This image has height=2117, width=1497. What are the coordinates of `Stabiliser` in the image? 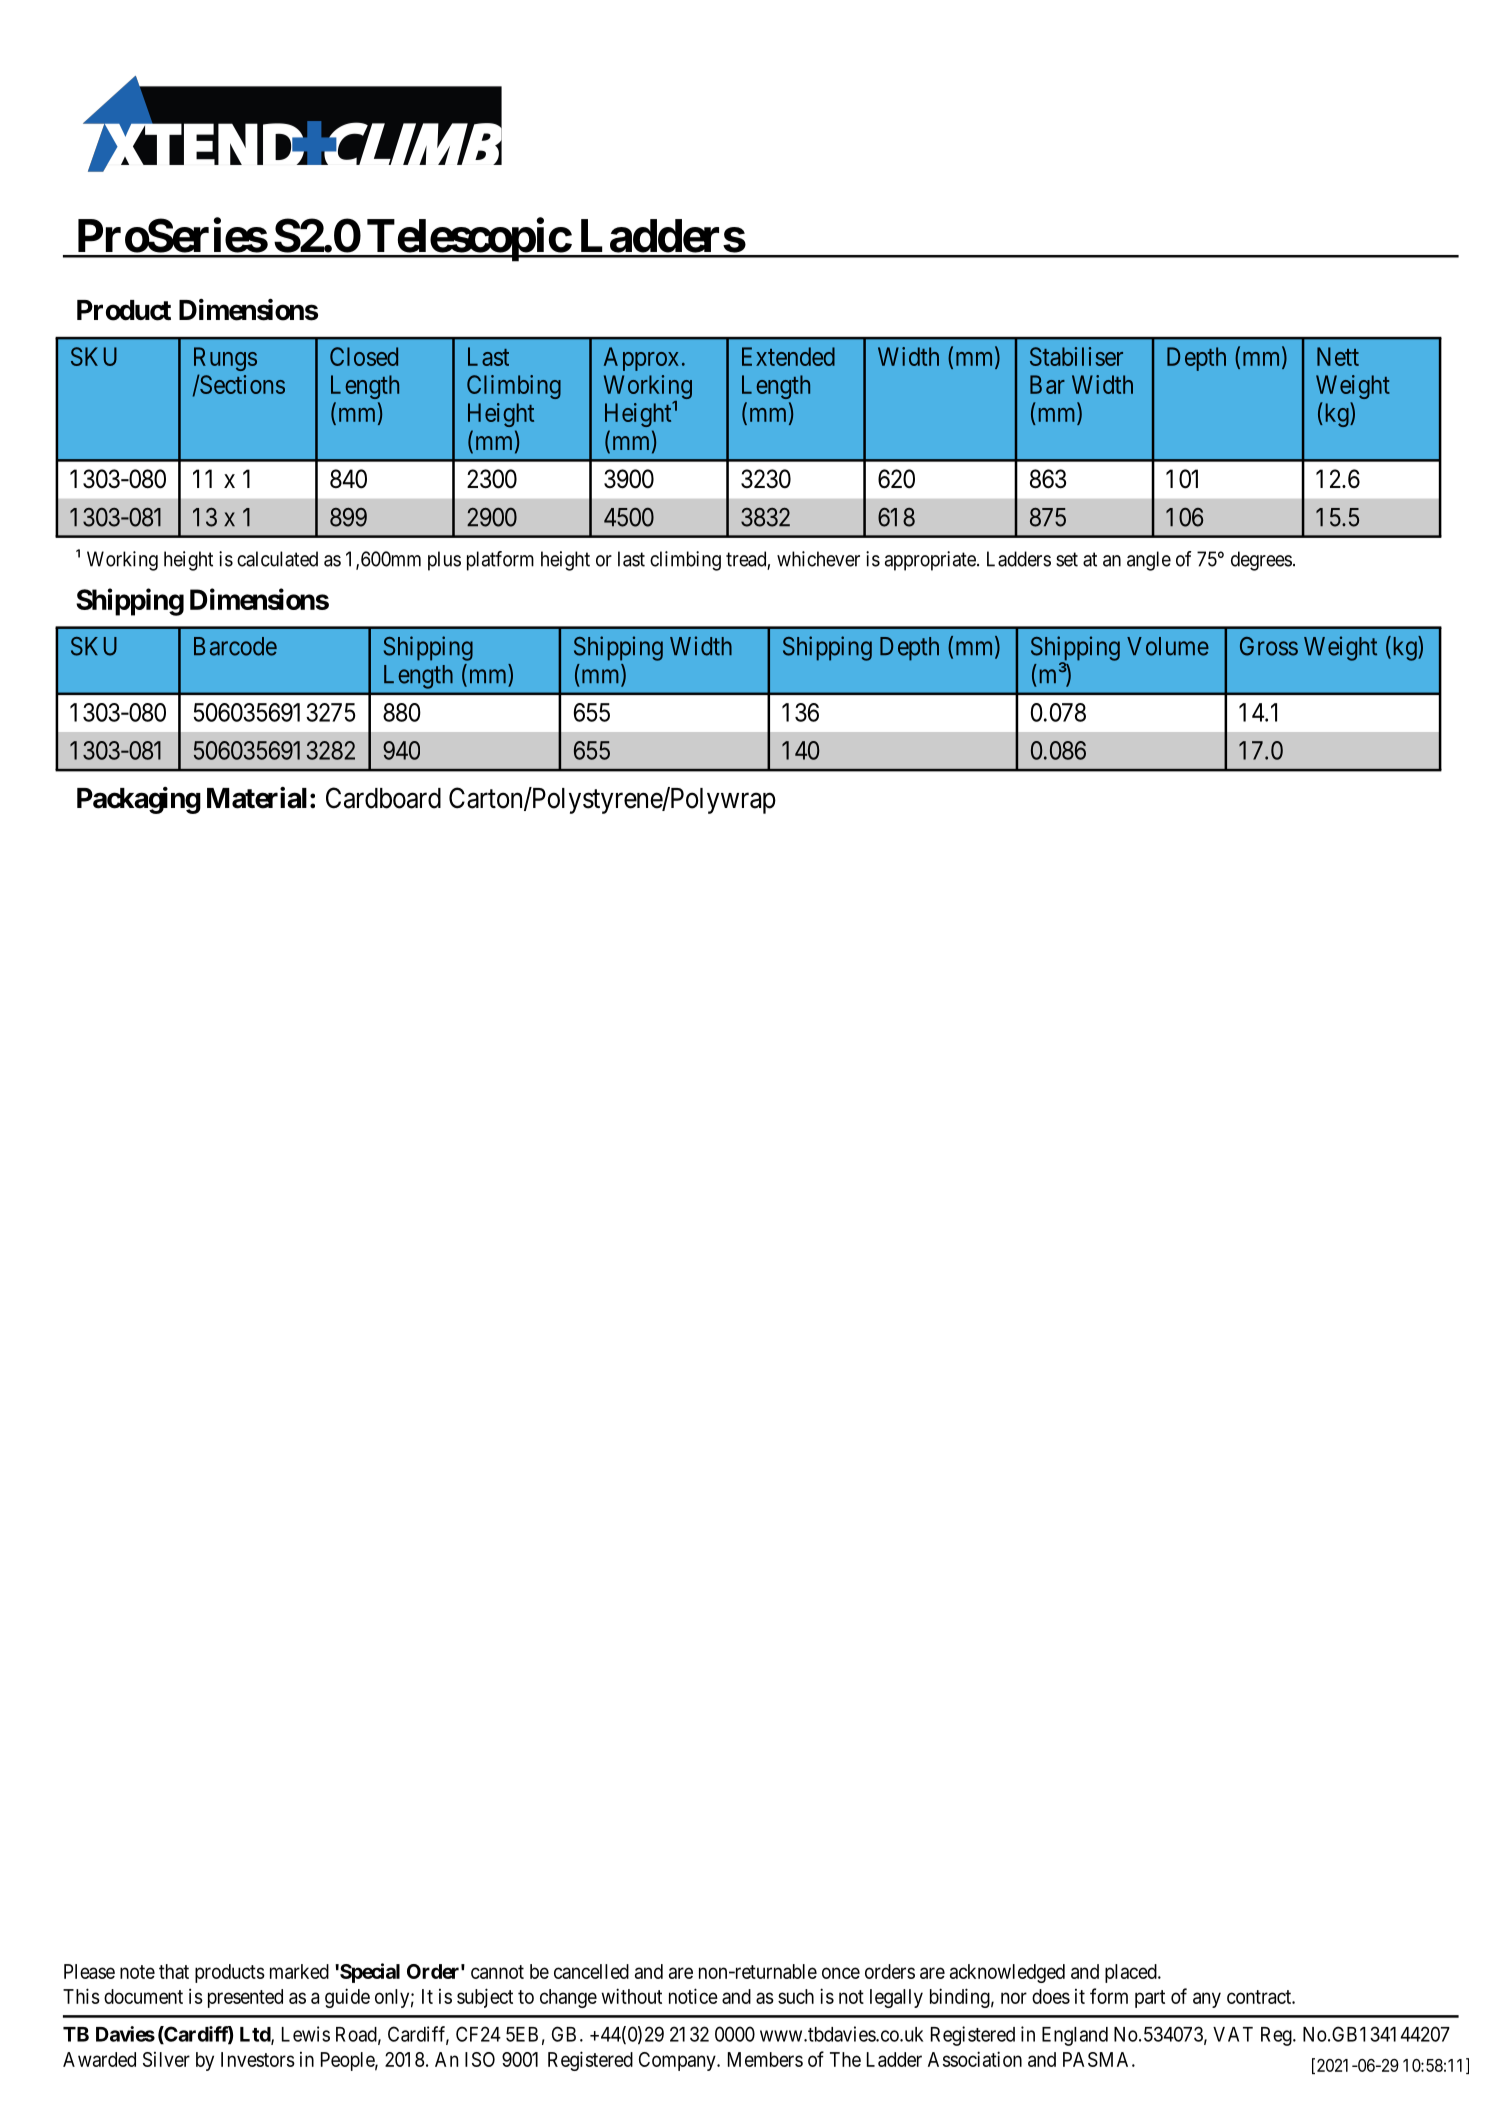 It's located at (1076, 356).
